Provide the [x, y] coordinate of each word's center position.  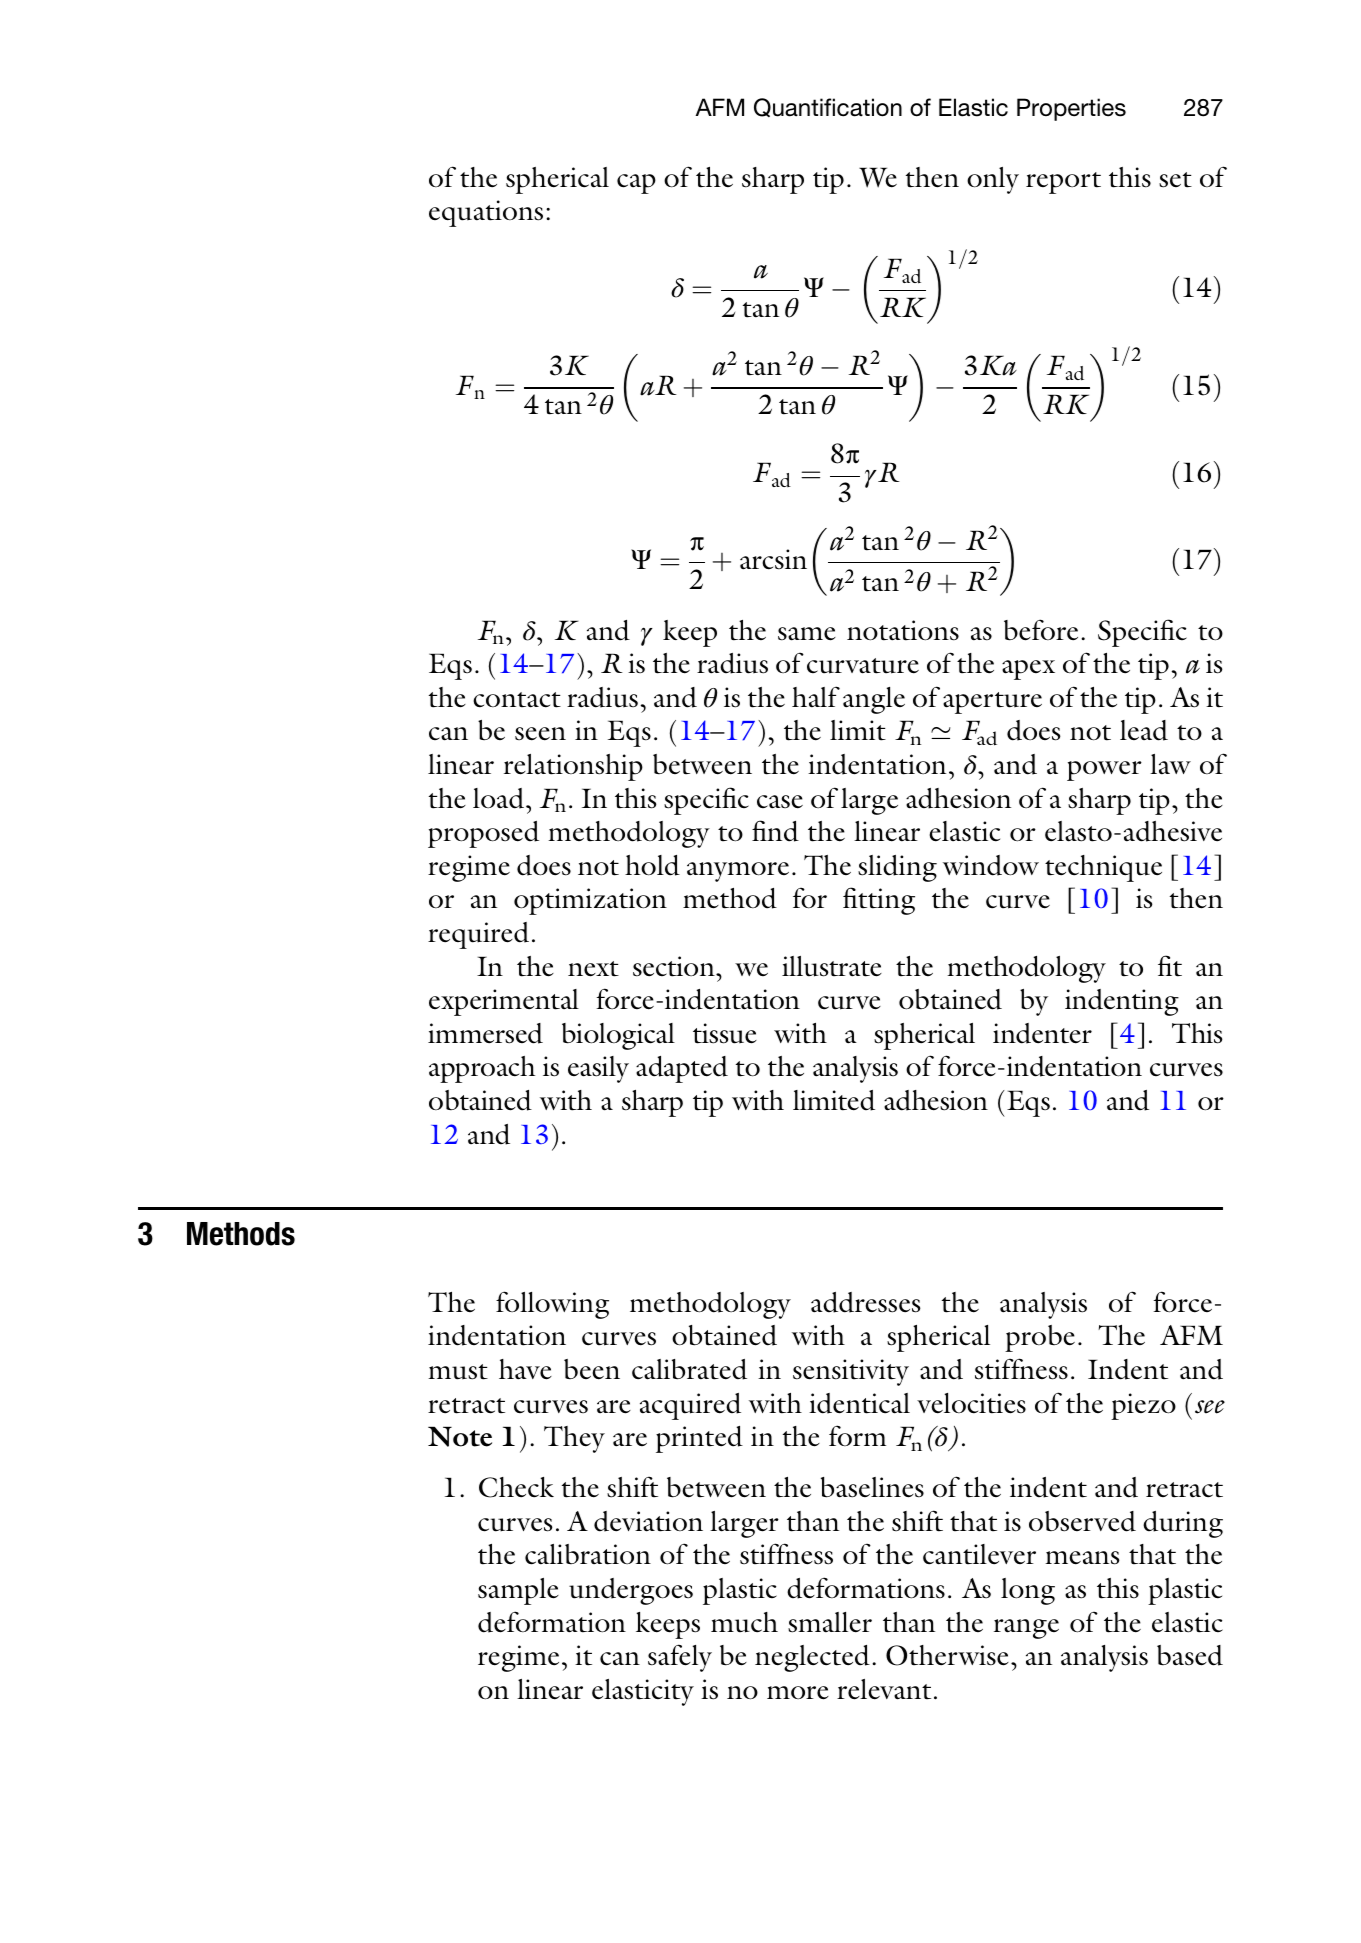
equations [486, 213]
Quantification [828, 107]
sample [518, 1591]
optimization [590, 901]
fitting [879, 901]
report [1063, 183]
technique [1103, 868]
